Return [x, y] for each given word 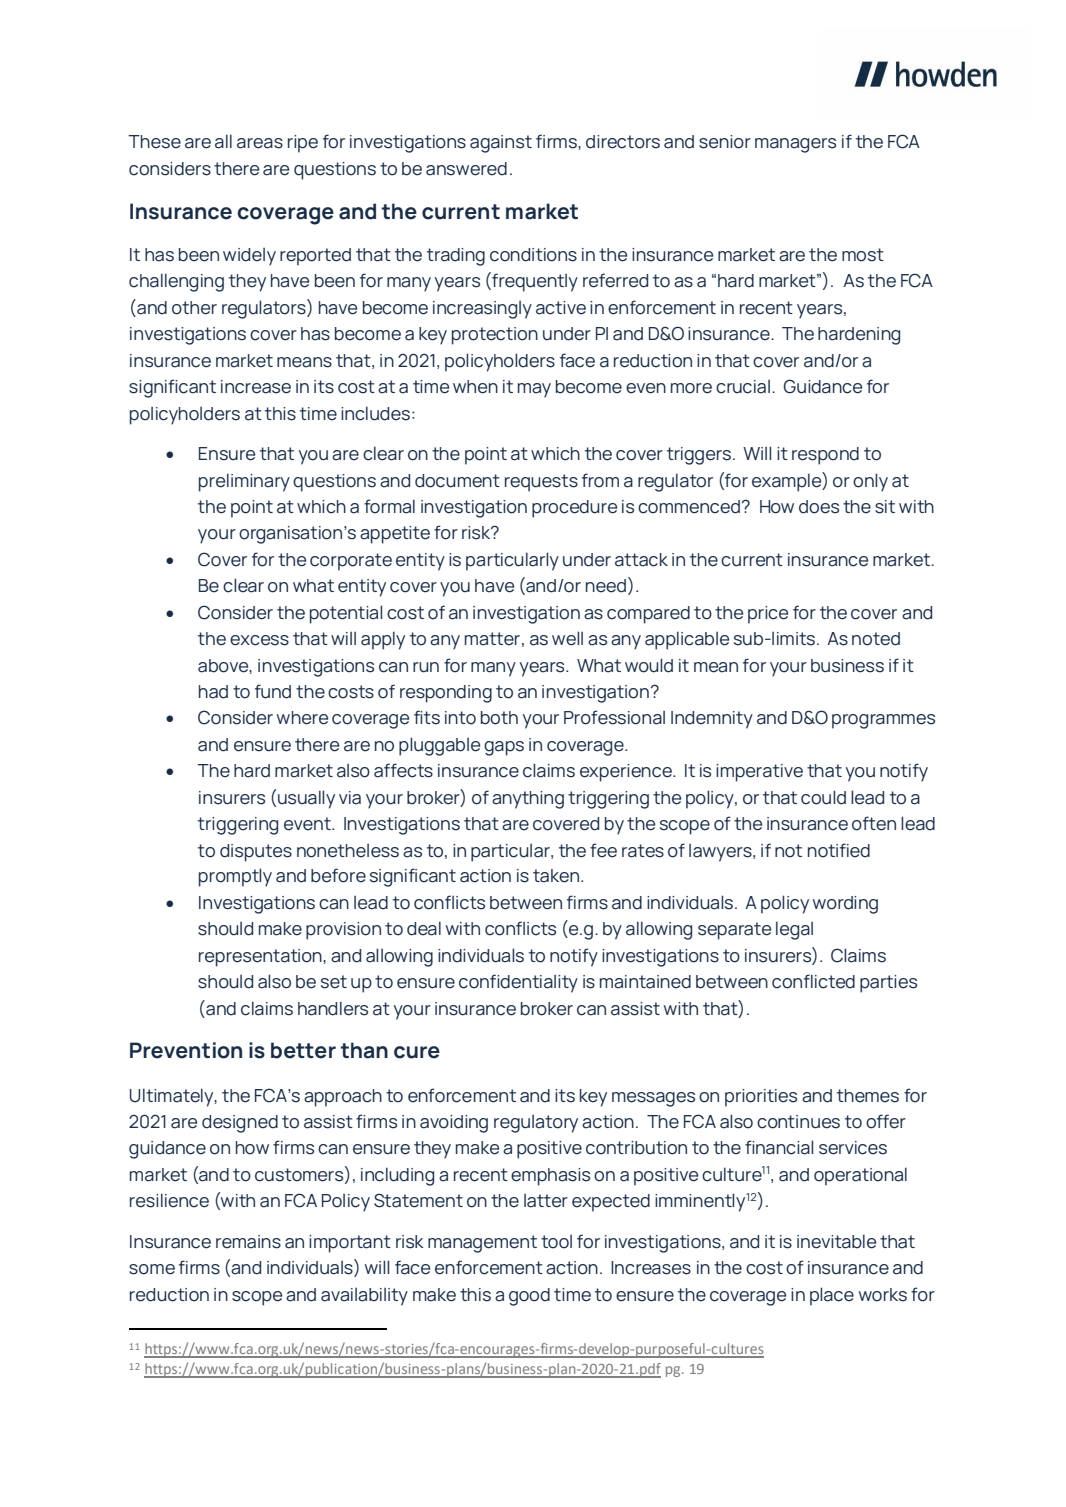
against [501, 144]
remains [248, 1242]
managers [795, 145]
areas [260, 143]
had [213, 692]
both [499, 718]
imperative [759, 773]
